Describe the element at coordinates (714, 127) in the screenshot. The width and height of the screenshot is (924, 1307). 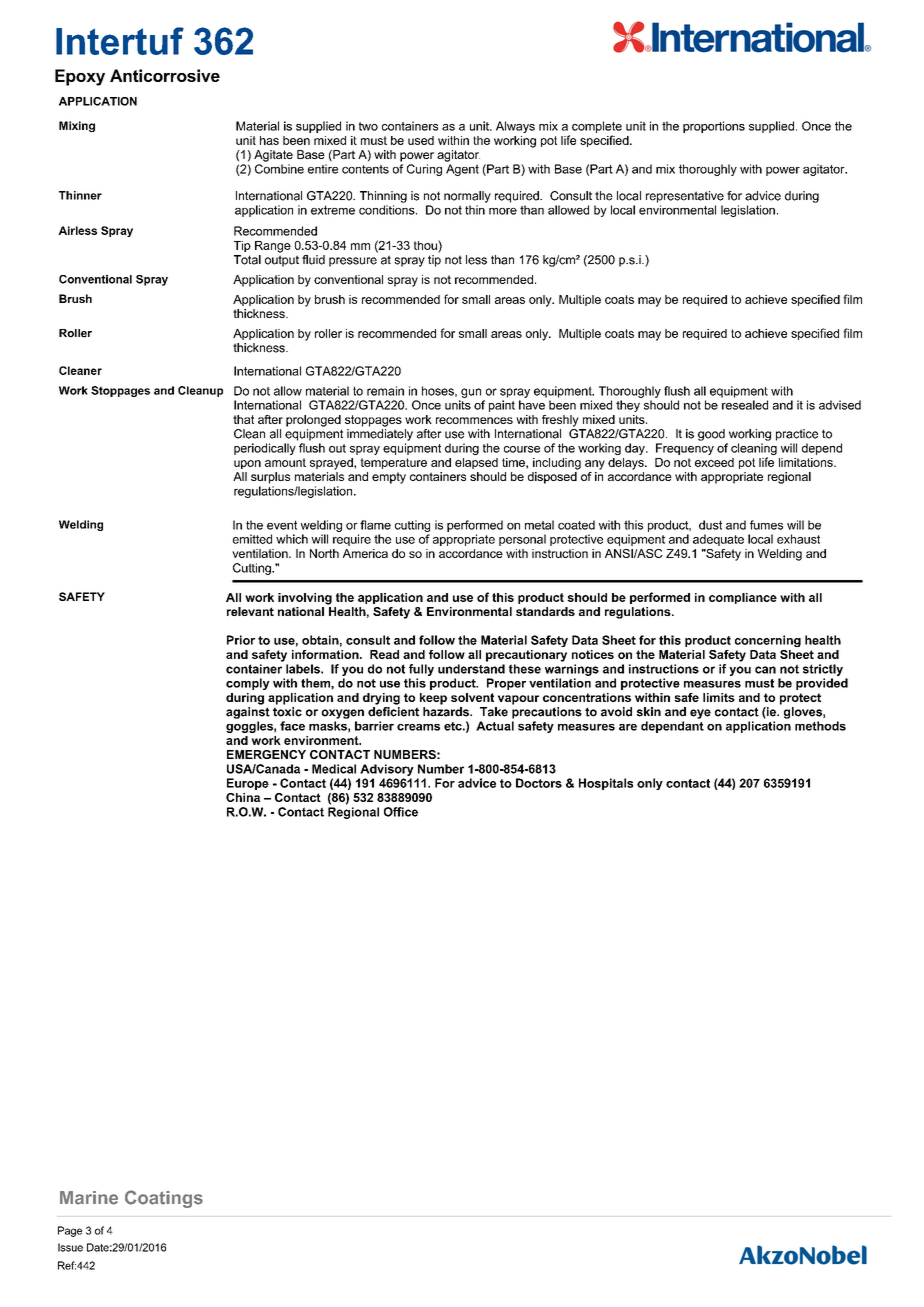
I see `proportions` at that location.
